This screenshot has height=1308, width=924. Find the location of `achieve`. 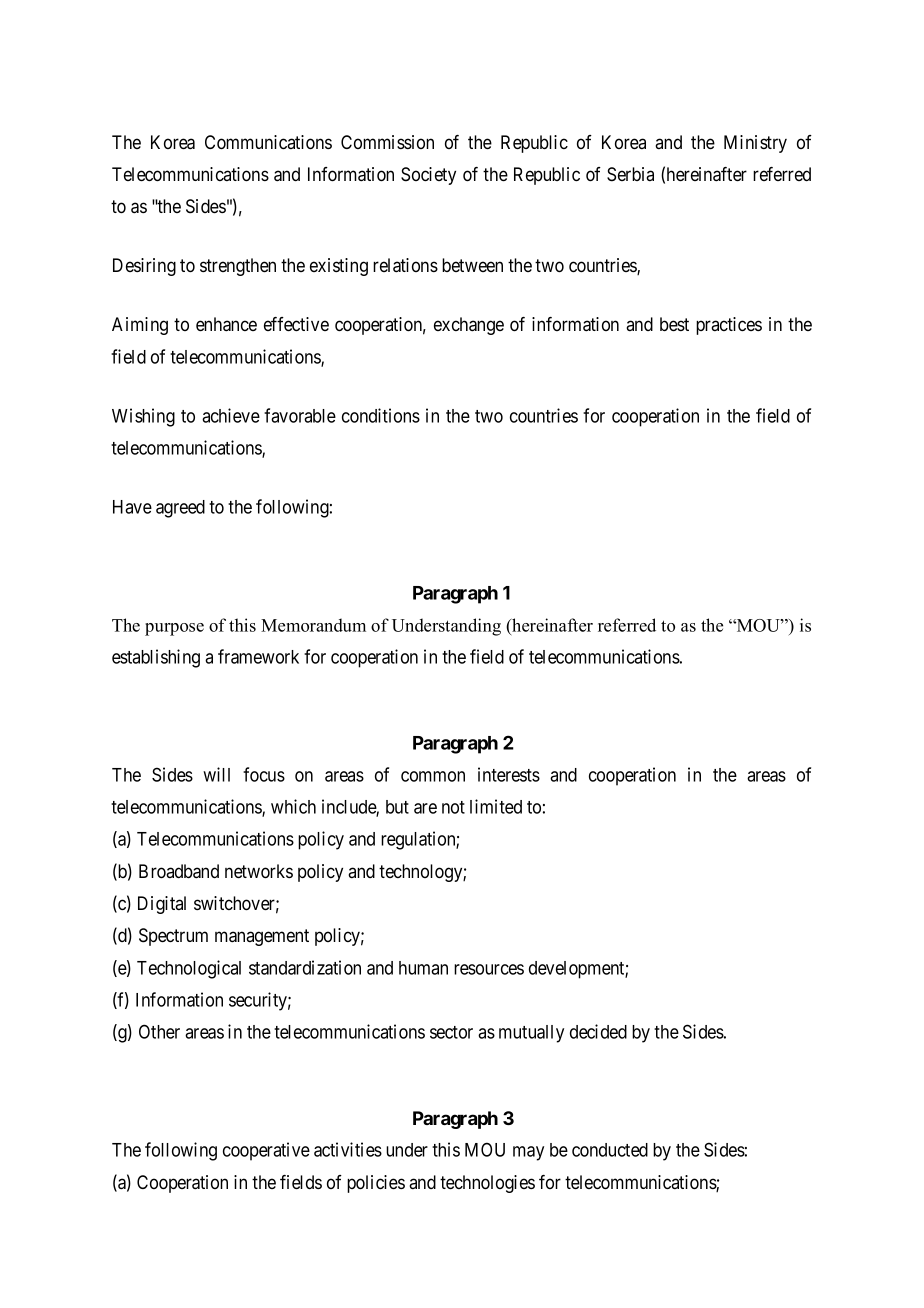

achieve is located at coordinates (231, 415).
